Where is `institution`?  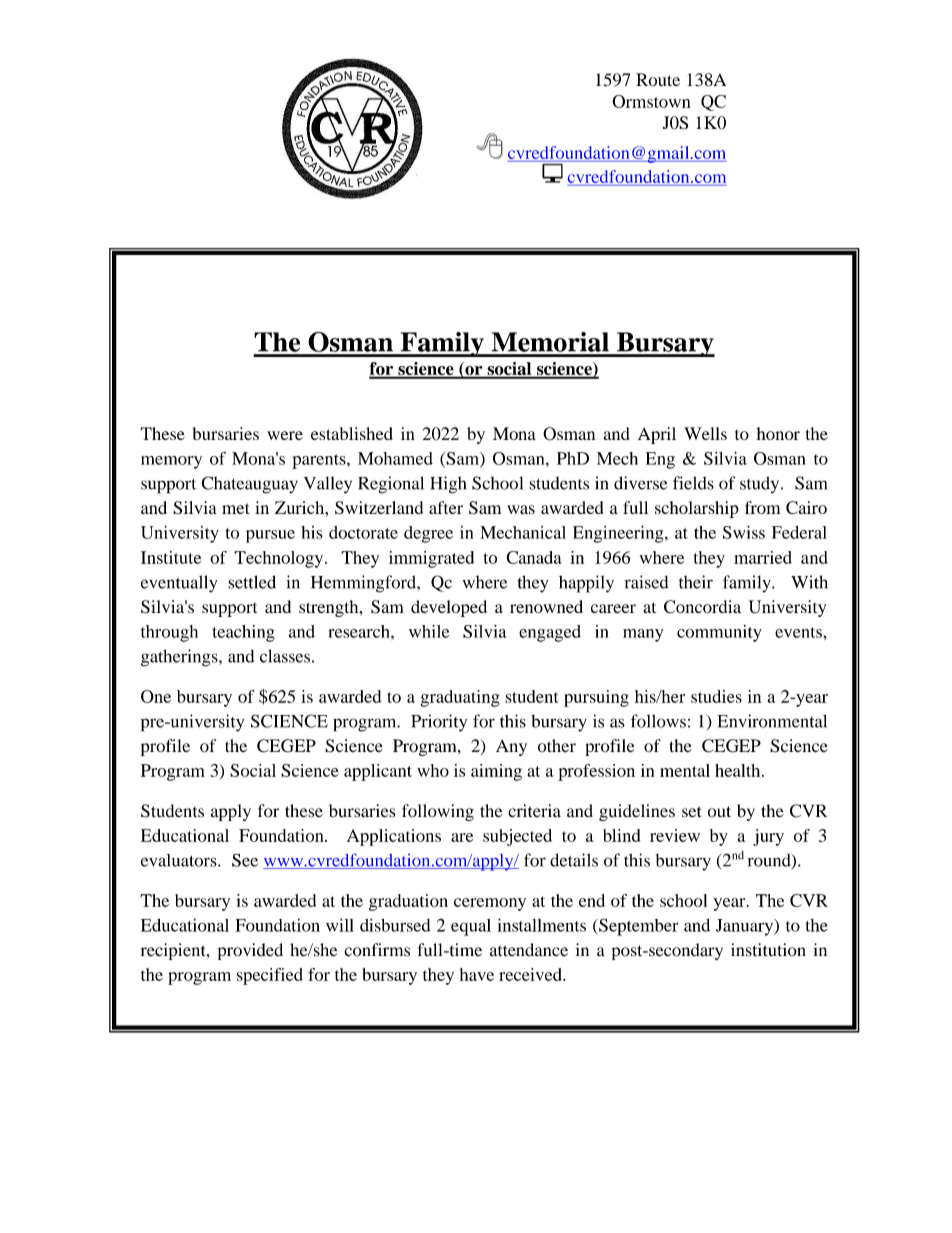
institution is located at coordinates (768, 950).
